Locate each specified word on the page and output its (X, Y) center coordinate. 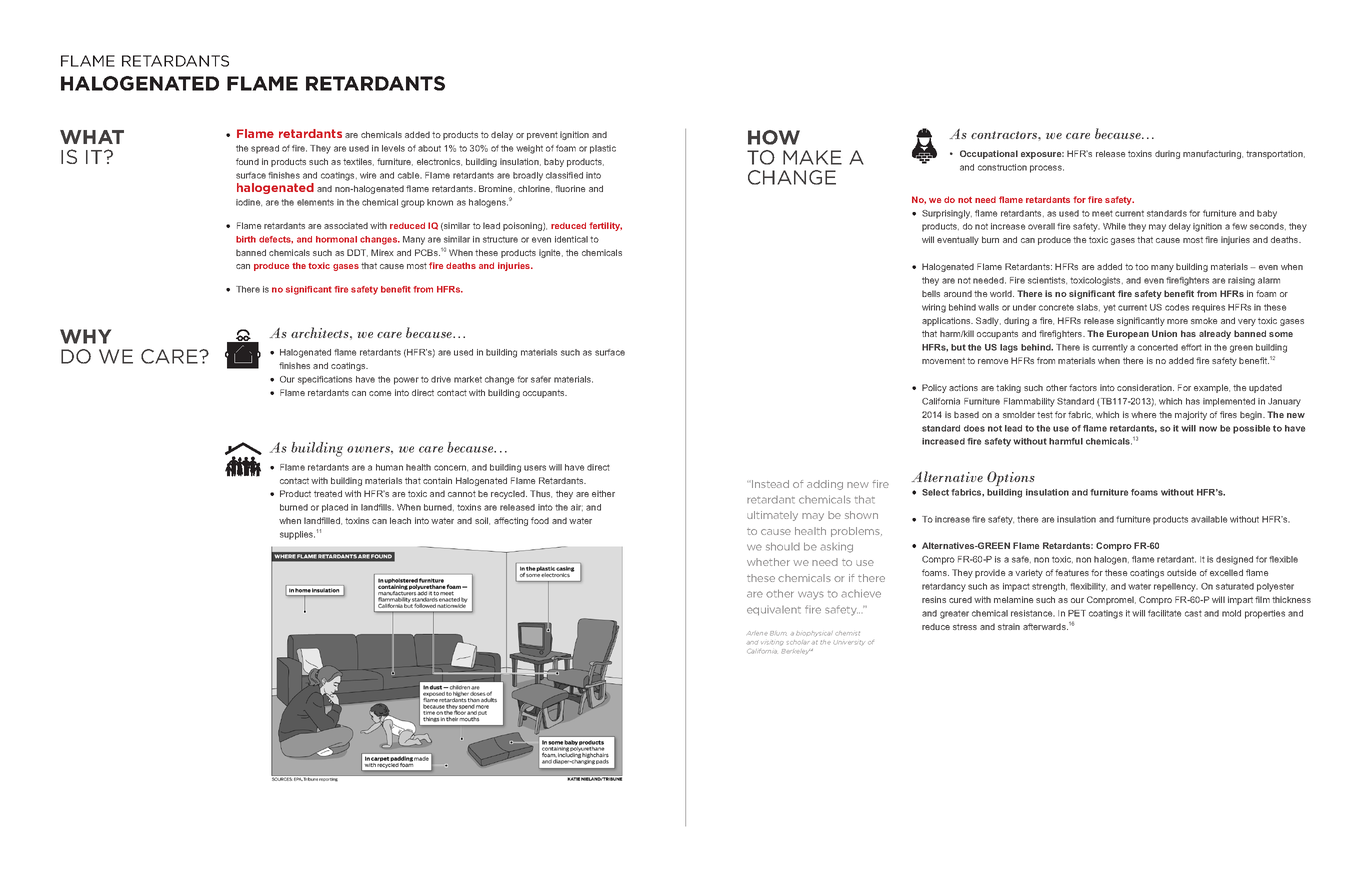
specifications (325, 380)
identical (571, 239)
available (1209, 519)
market (468, 379)
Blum (778, 633)
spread (265, 149)
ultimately (772, 516)
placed (335, 508)
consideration (1145, 387)
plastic (603, 149)
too (1142, 267)
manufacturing (1213, 154)
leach (400, 520)
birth (246, 239)
